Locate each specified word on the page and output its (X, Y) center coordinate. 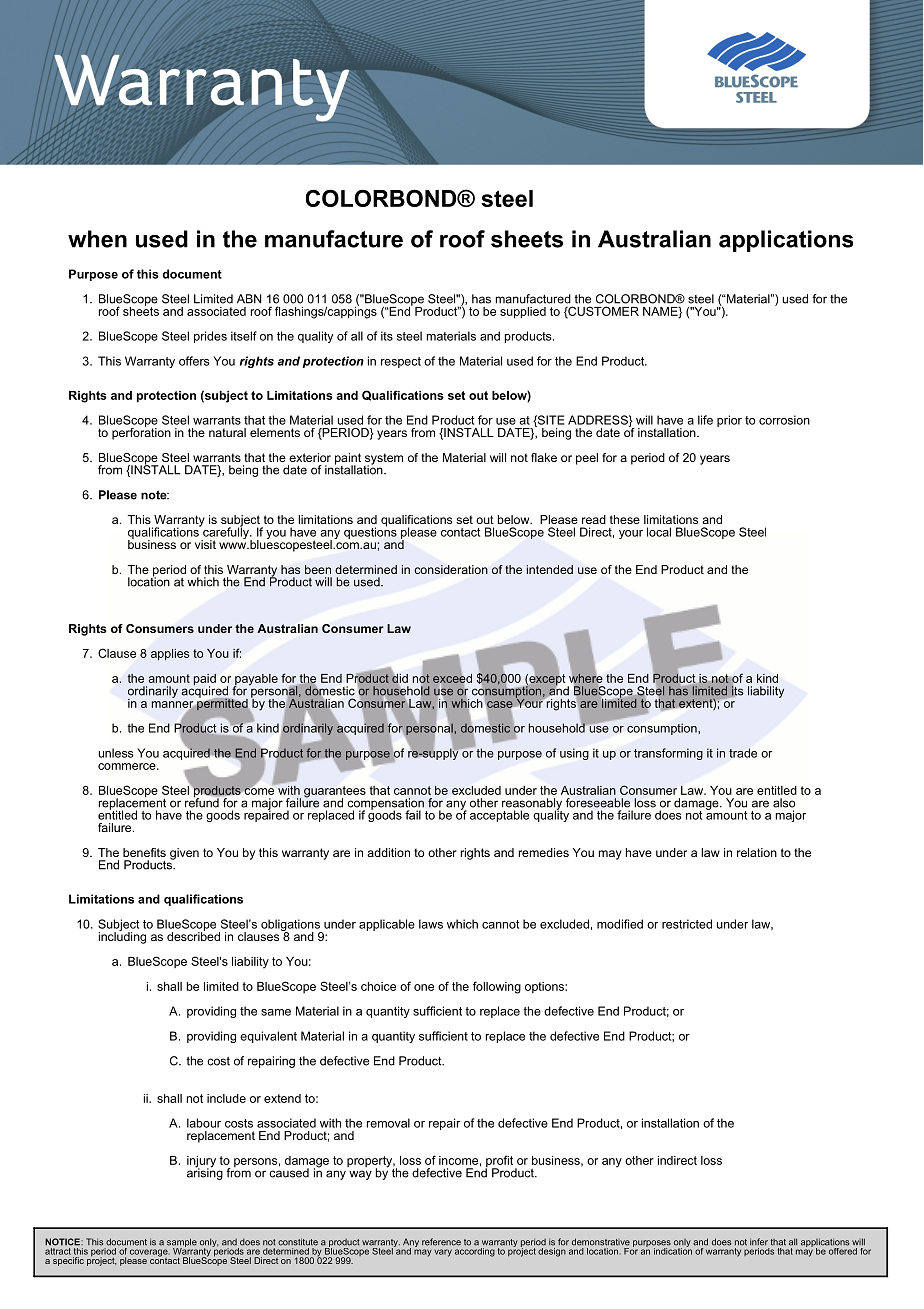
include (226, 1098)
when (97, 239)
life (705, 420)
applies (170, 655)
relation (757, 852)
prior (729, 421)
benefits (144, 852)
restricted (687, 924)
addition (388, 852)
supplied (523, 313)
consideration (451, 569)
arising (205, 1173)
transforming (668, 754)
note (155, 495)
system (383, 460)
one (424, 987)
